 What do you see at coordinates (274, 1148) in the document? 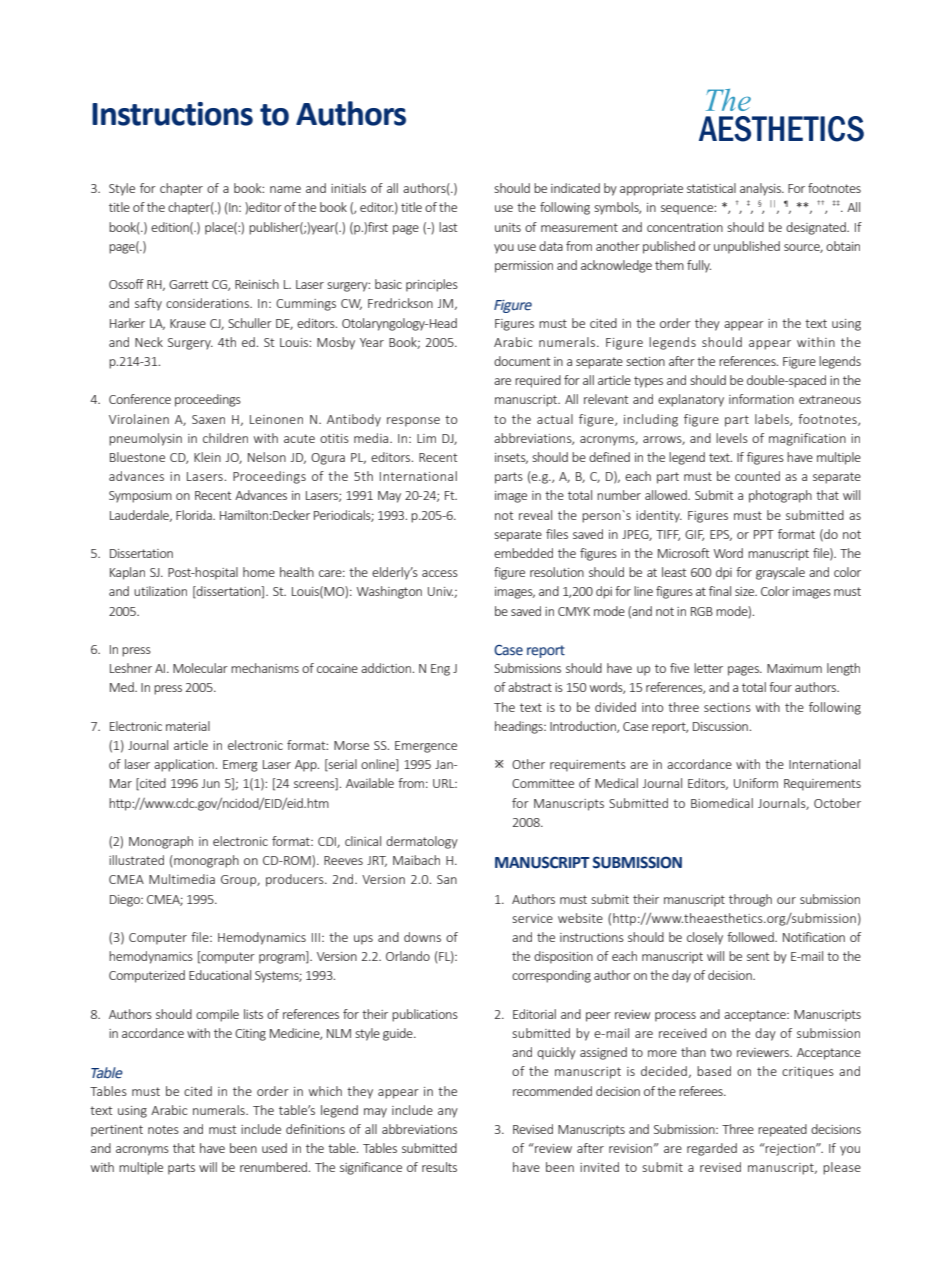
I see `used` at bounding box center [274, 1148].
